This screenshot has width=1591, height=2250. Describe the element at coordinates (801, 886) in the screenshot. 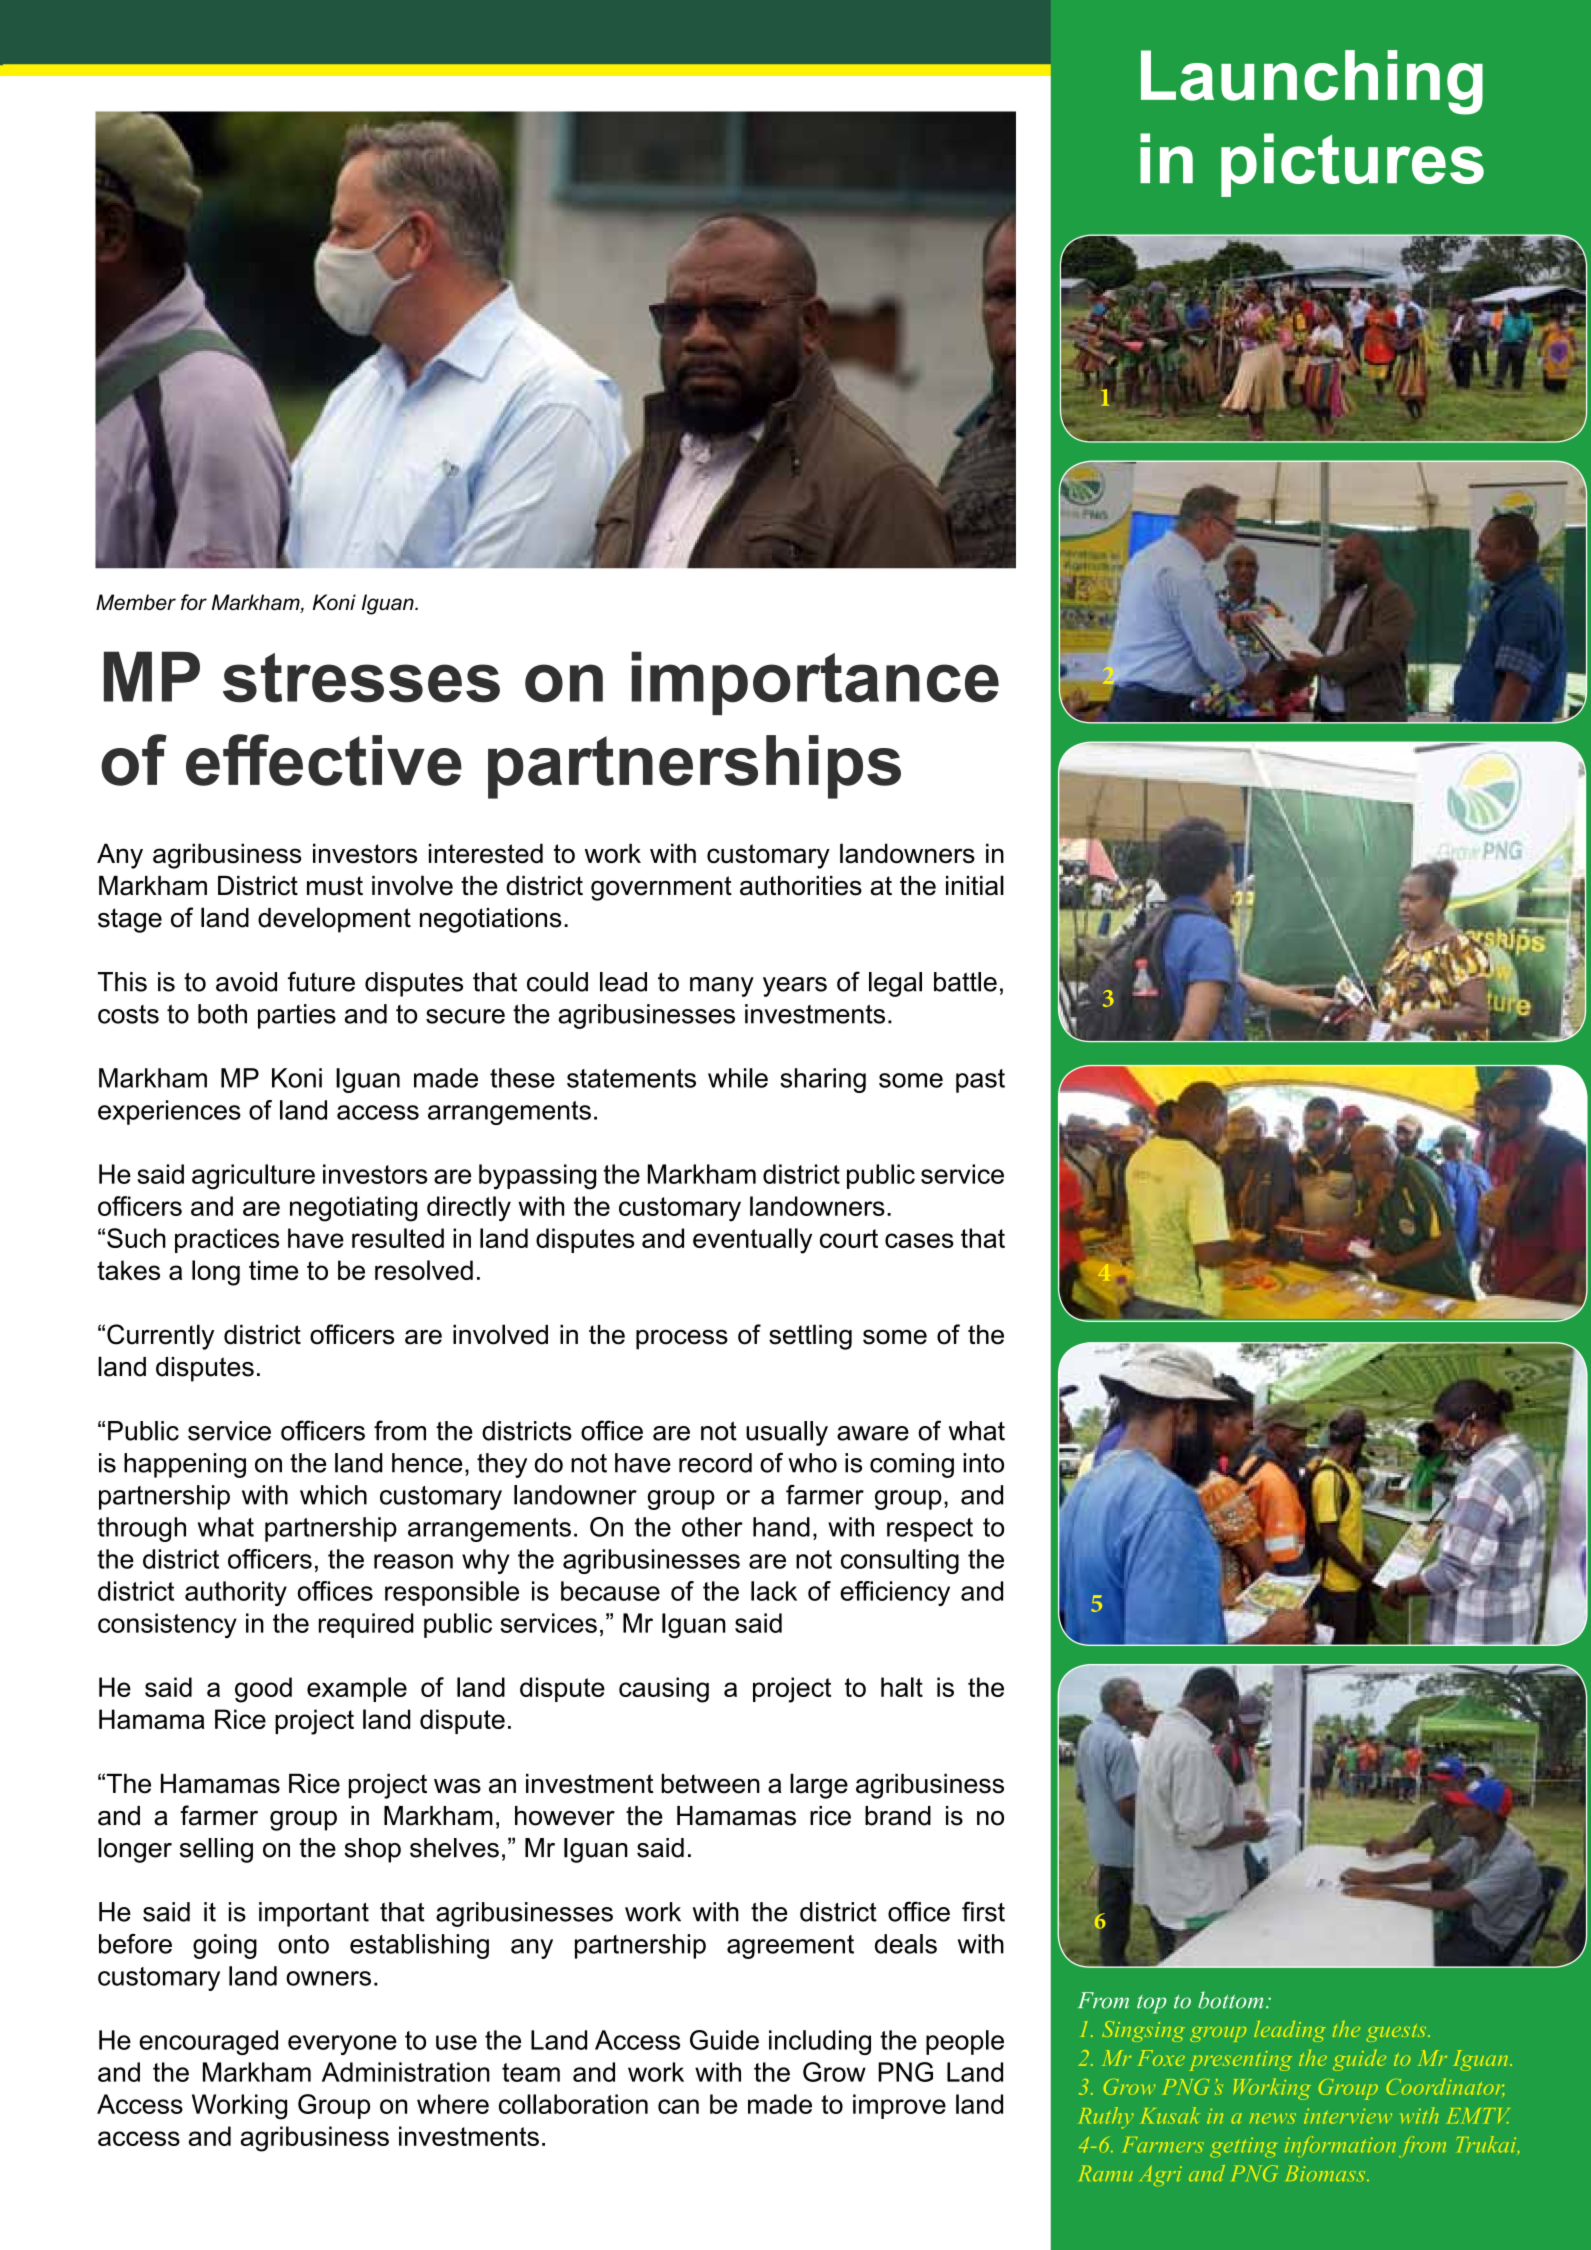

I see `authorities` at that location.
